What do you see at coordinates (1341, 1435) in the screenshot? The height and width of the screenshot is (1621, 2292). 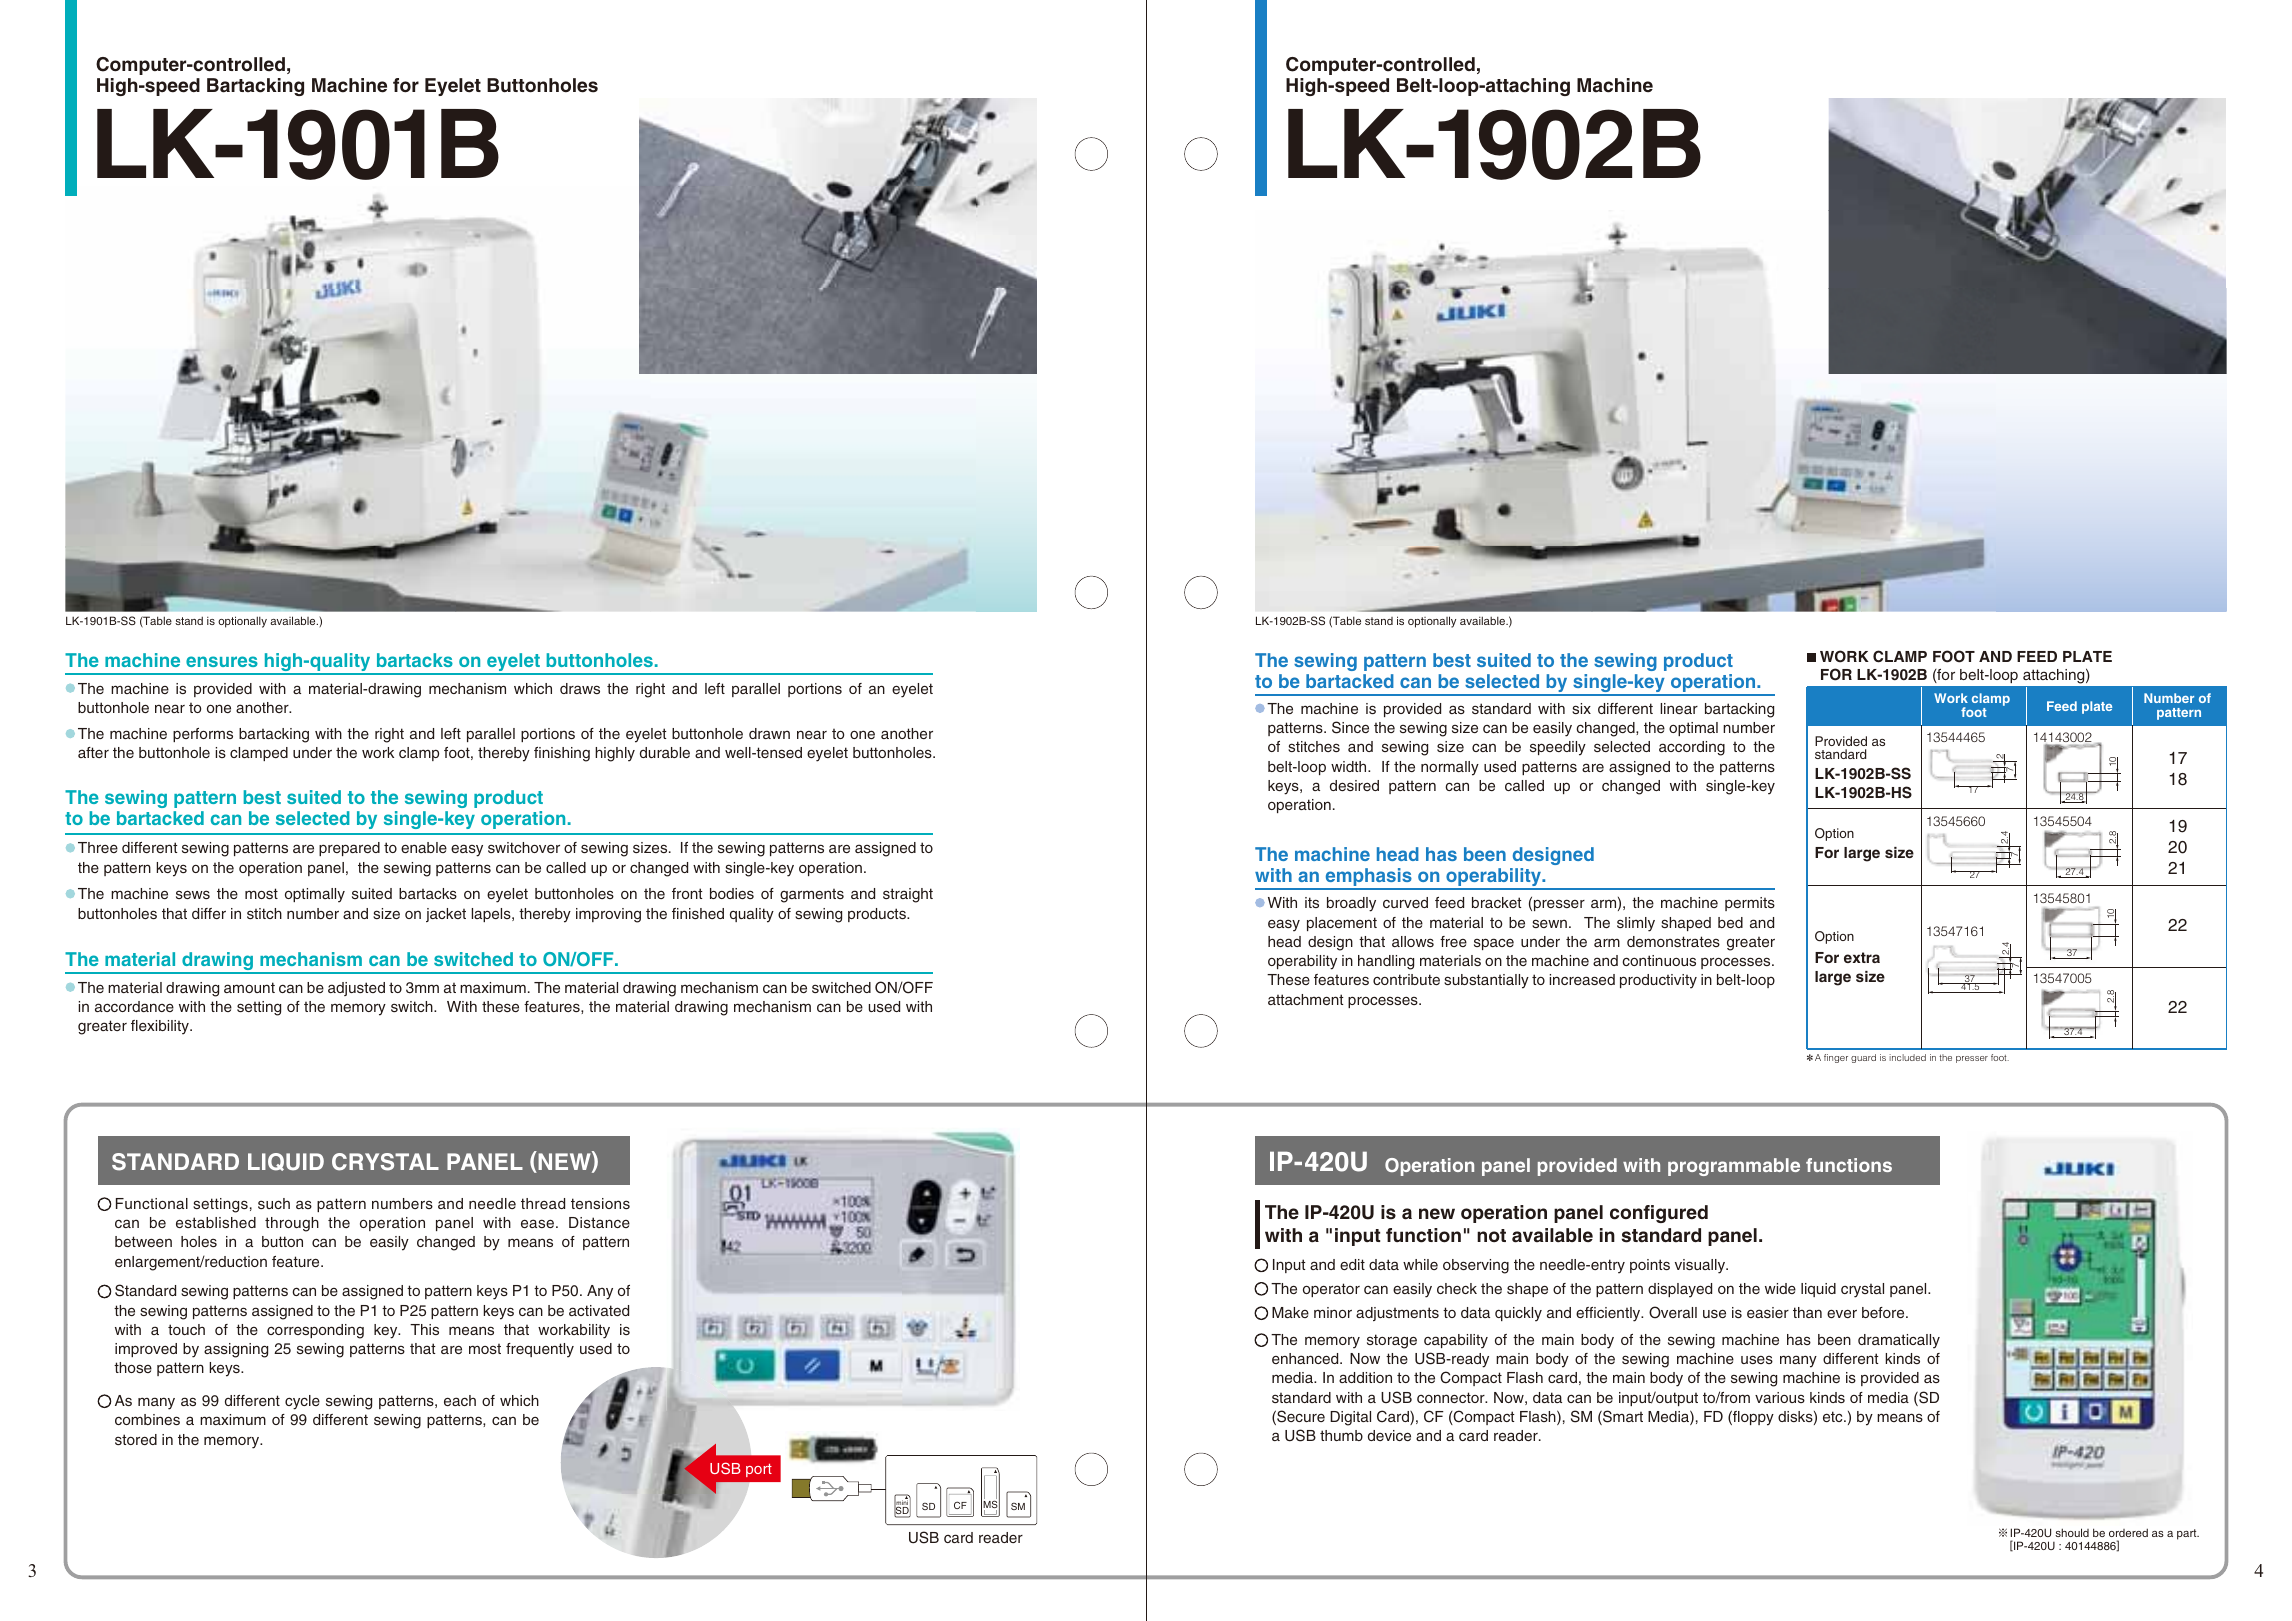 I see `thumb` at bounding box center [1341, 1435].
